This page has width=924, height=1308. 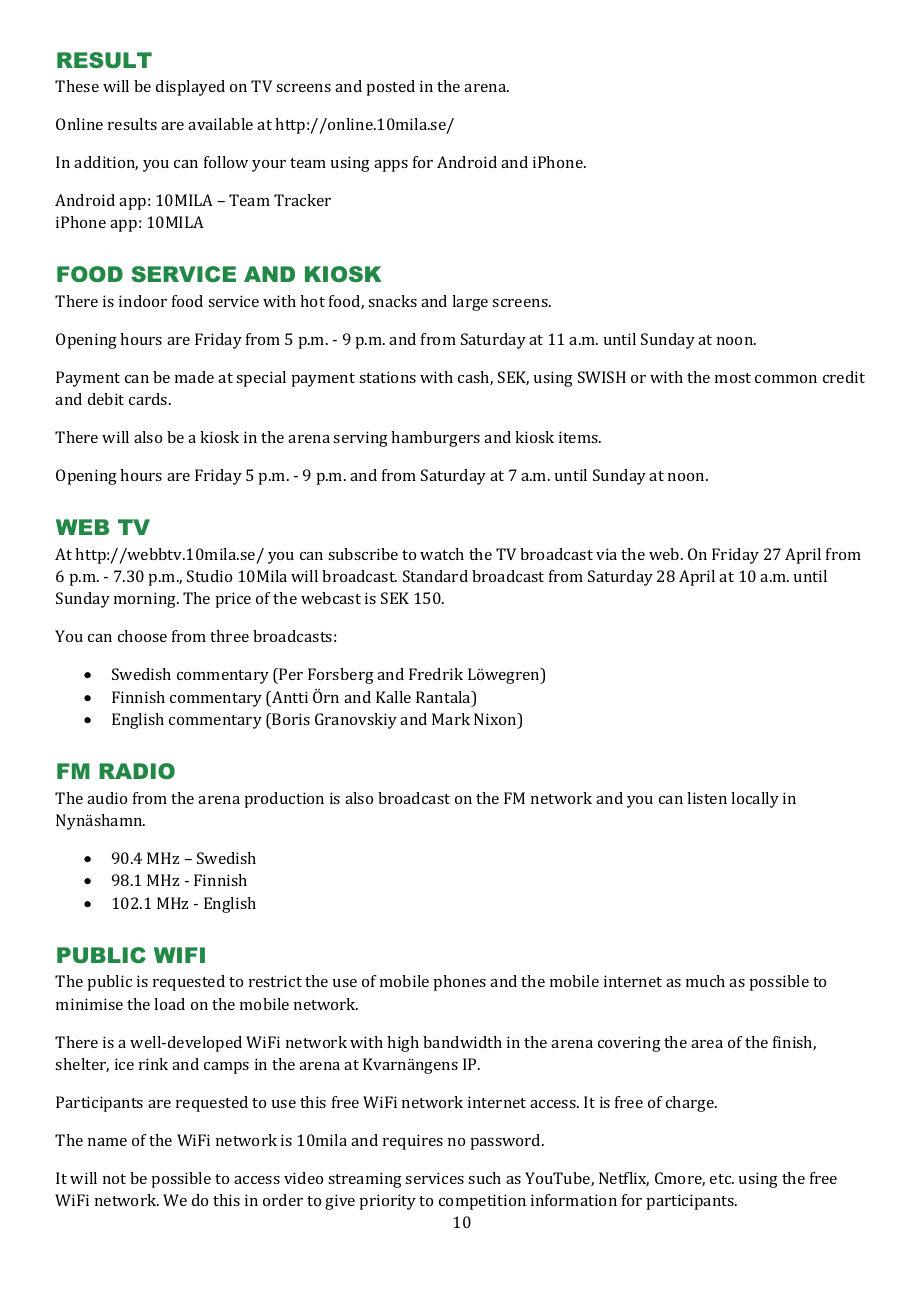 I want to click on choose, so click(x=142, y=636).
